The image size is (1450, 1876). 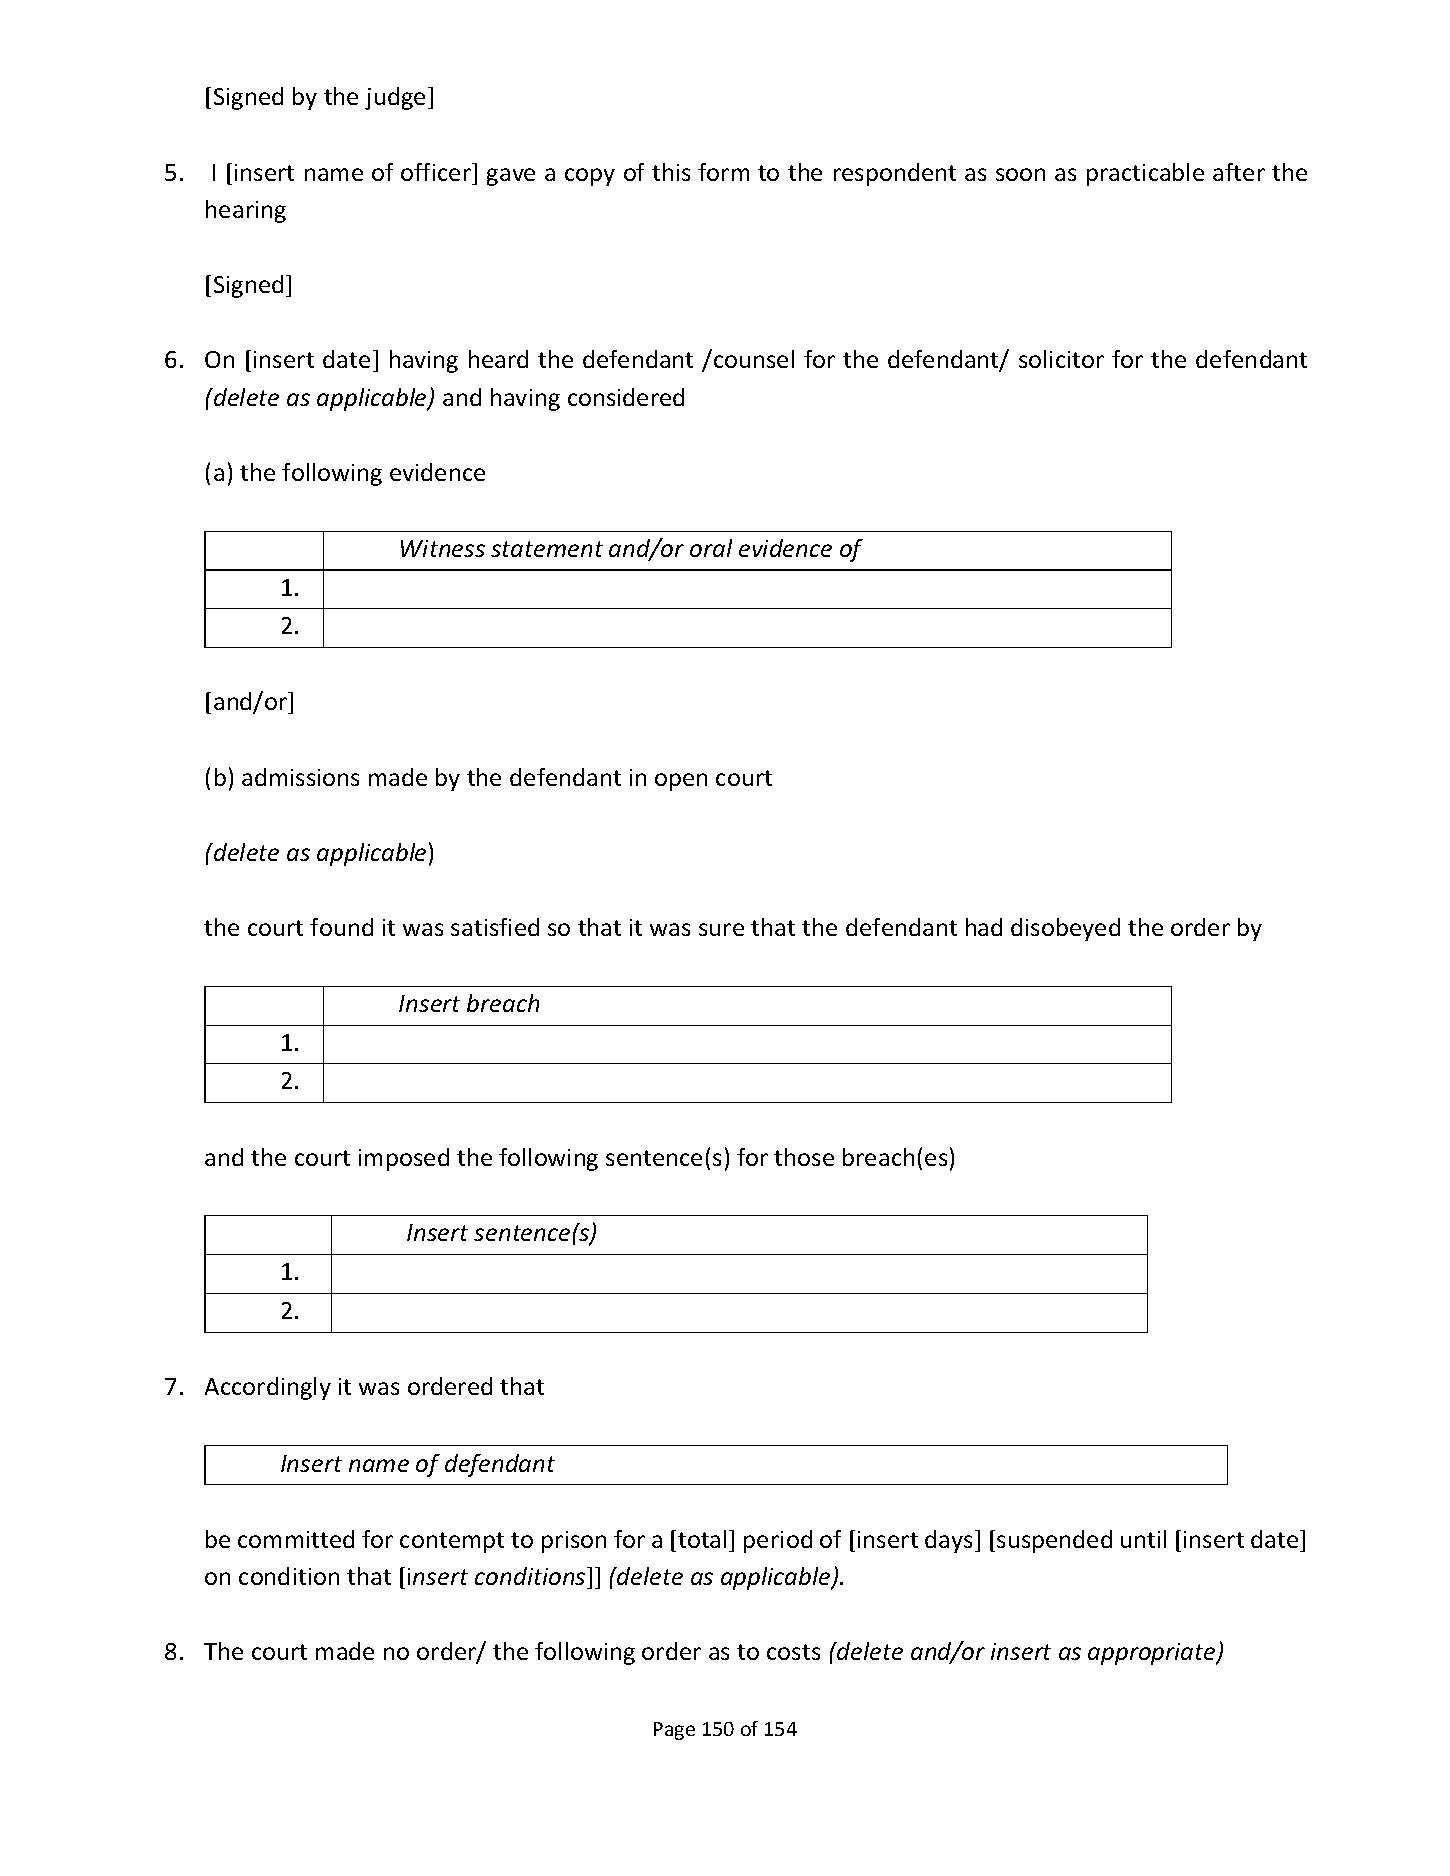 I want to click on disobeyed, so click(x=1065, y=929).
